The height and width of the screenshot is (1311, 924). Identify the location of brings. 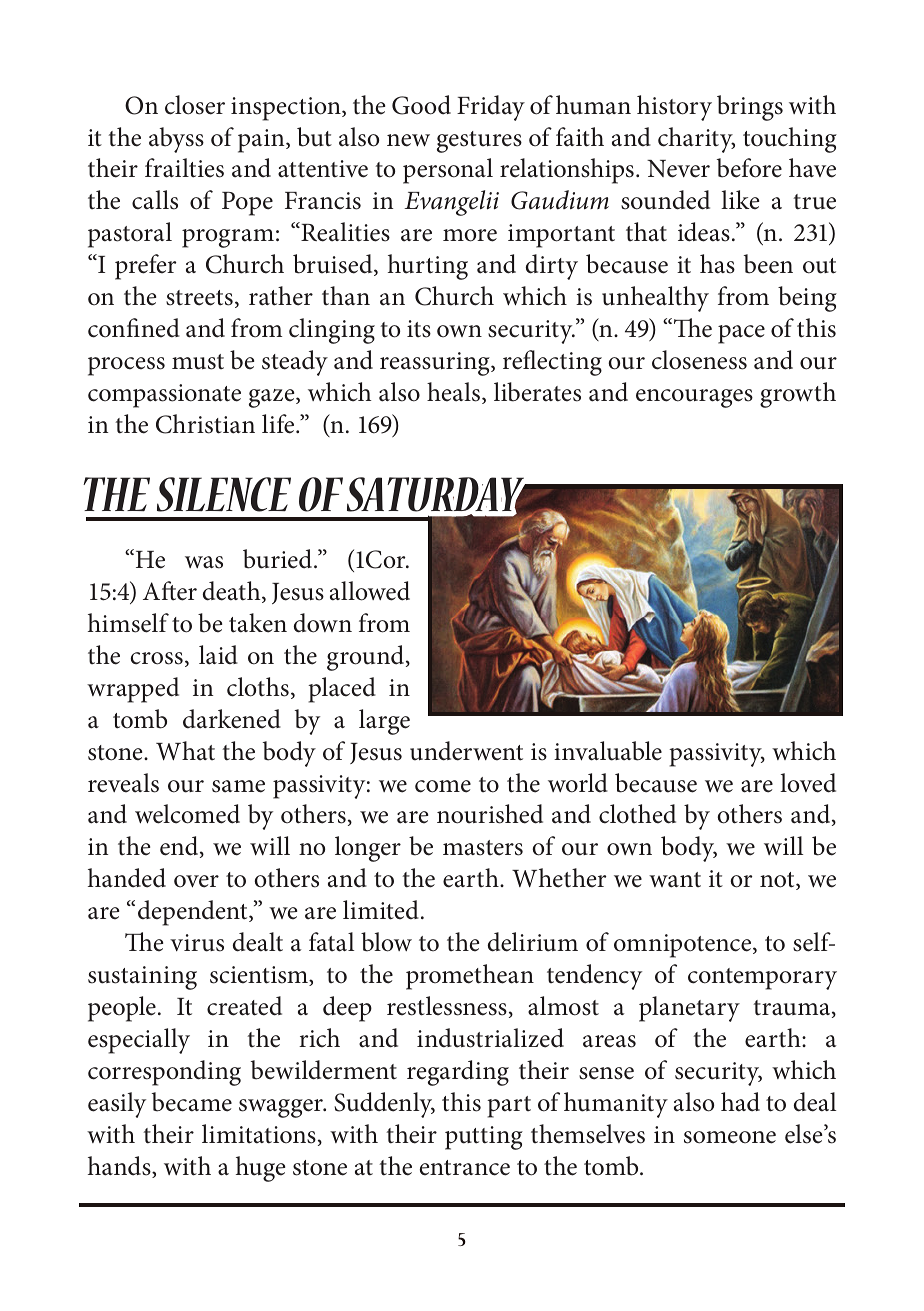
(750, 108).
